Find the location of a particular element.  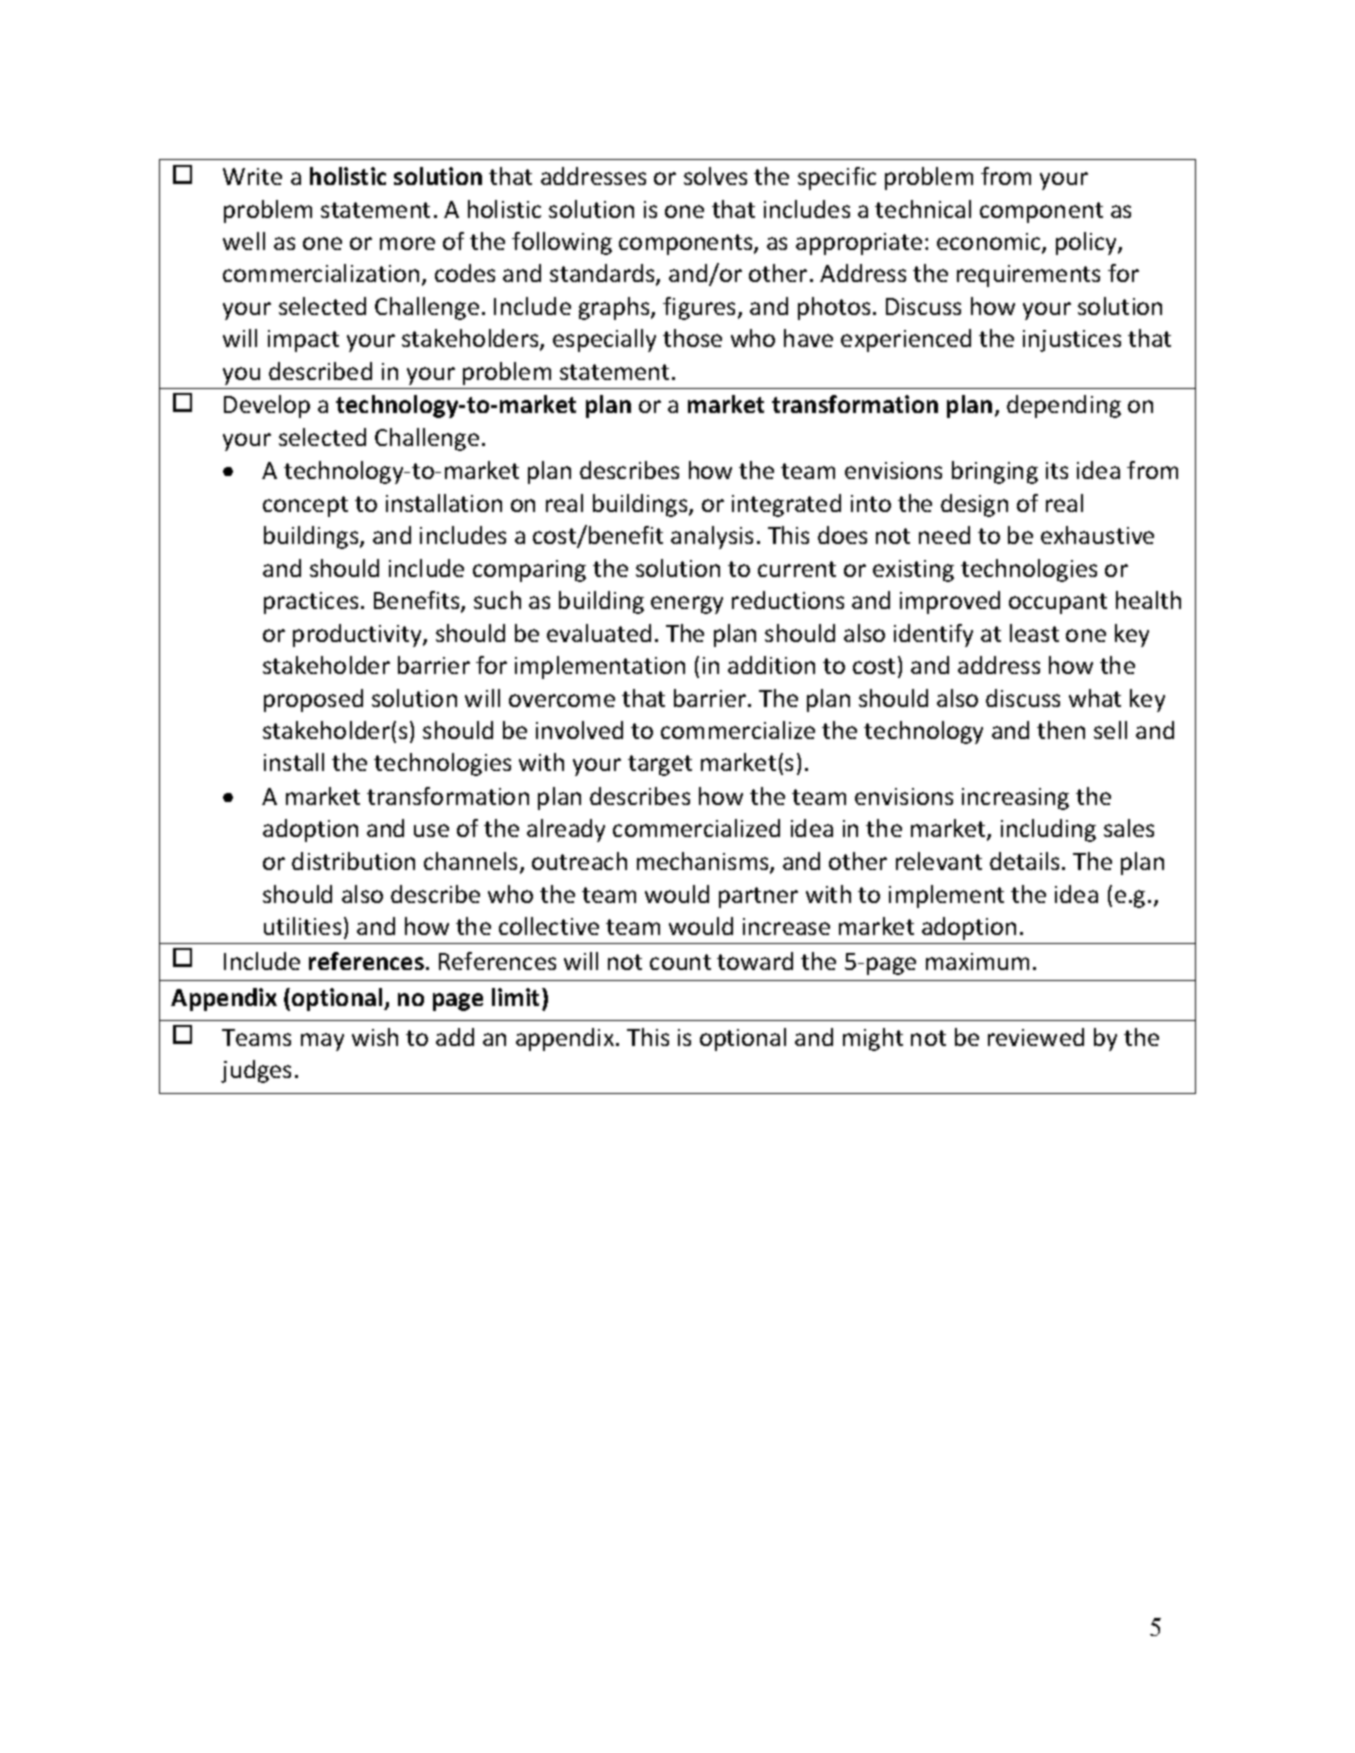

depending is located at coordinates (1064, 406).
